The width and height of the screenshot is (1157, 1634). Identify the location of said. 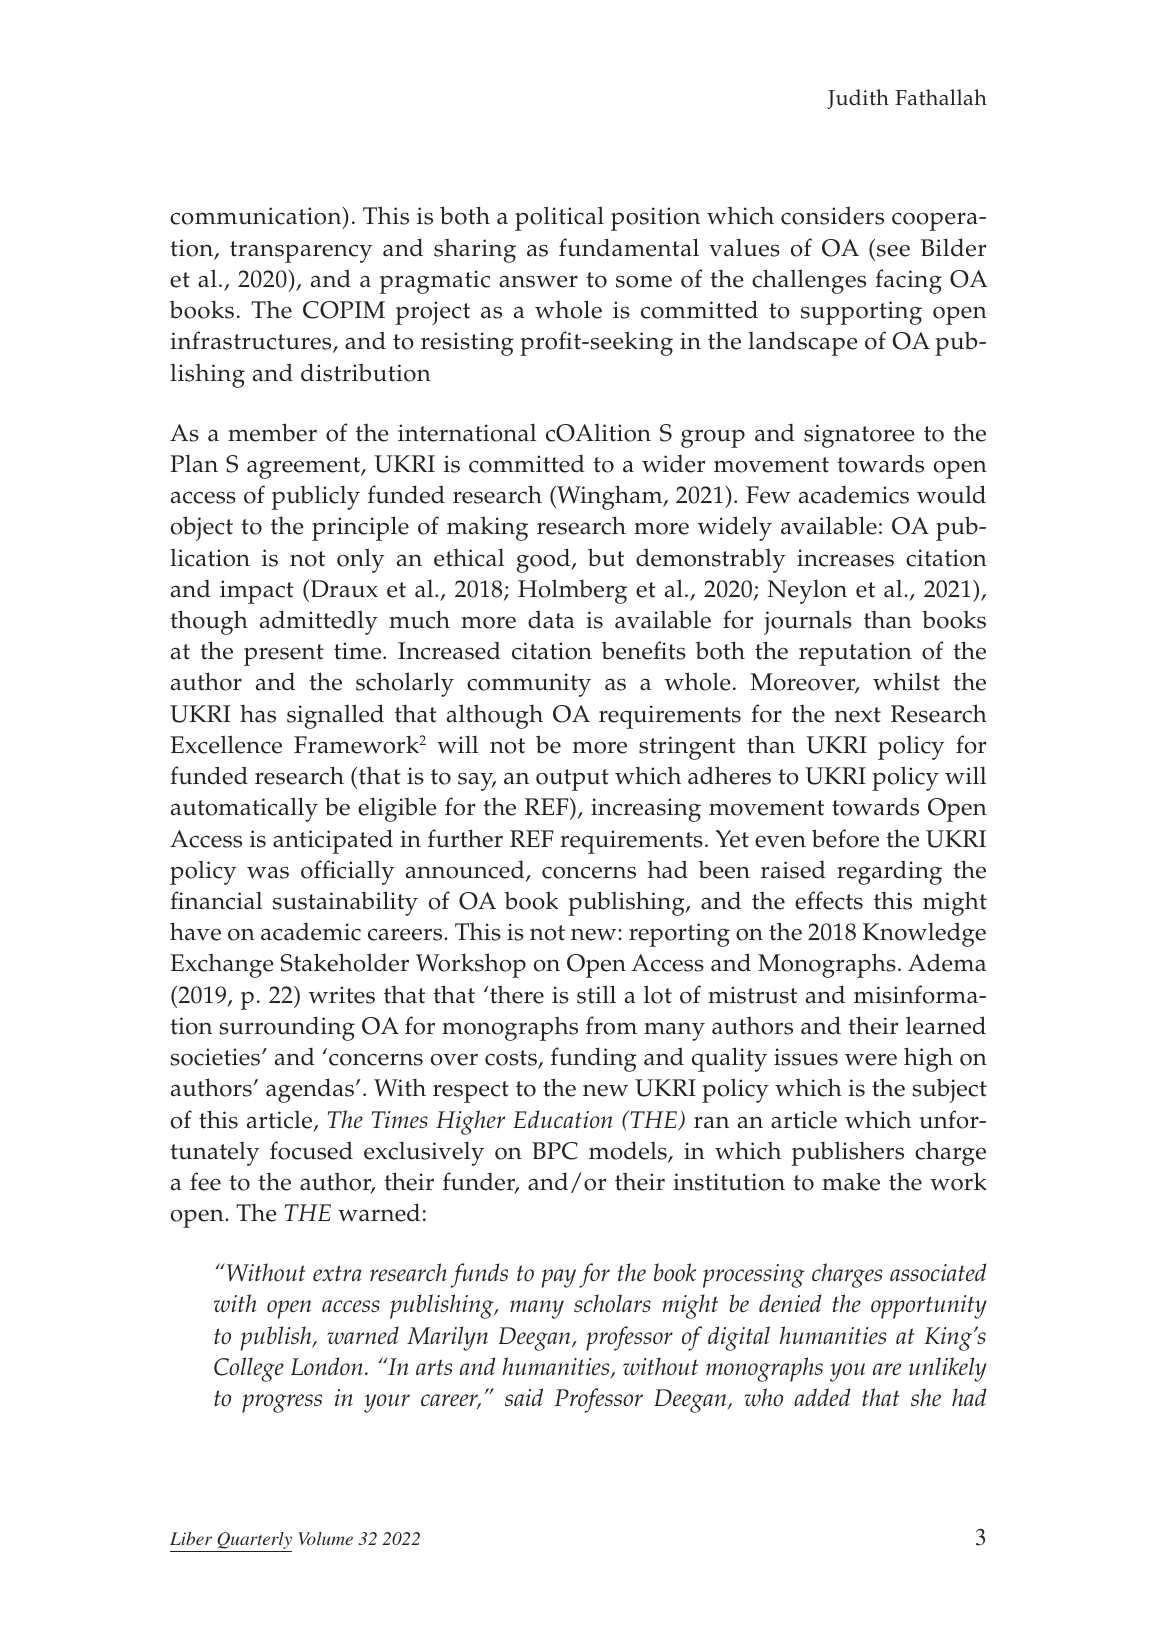
(524, 1397).
